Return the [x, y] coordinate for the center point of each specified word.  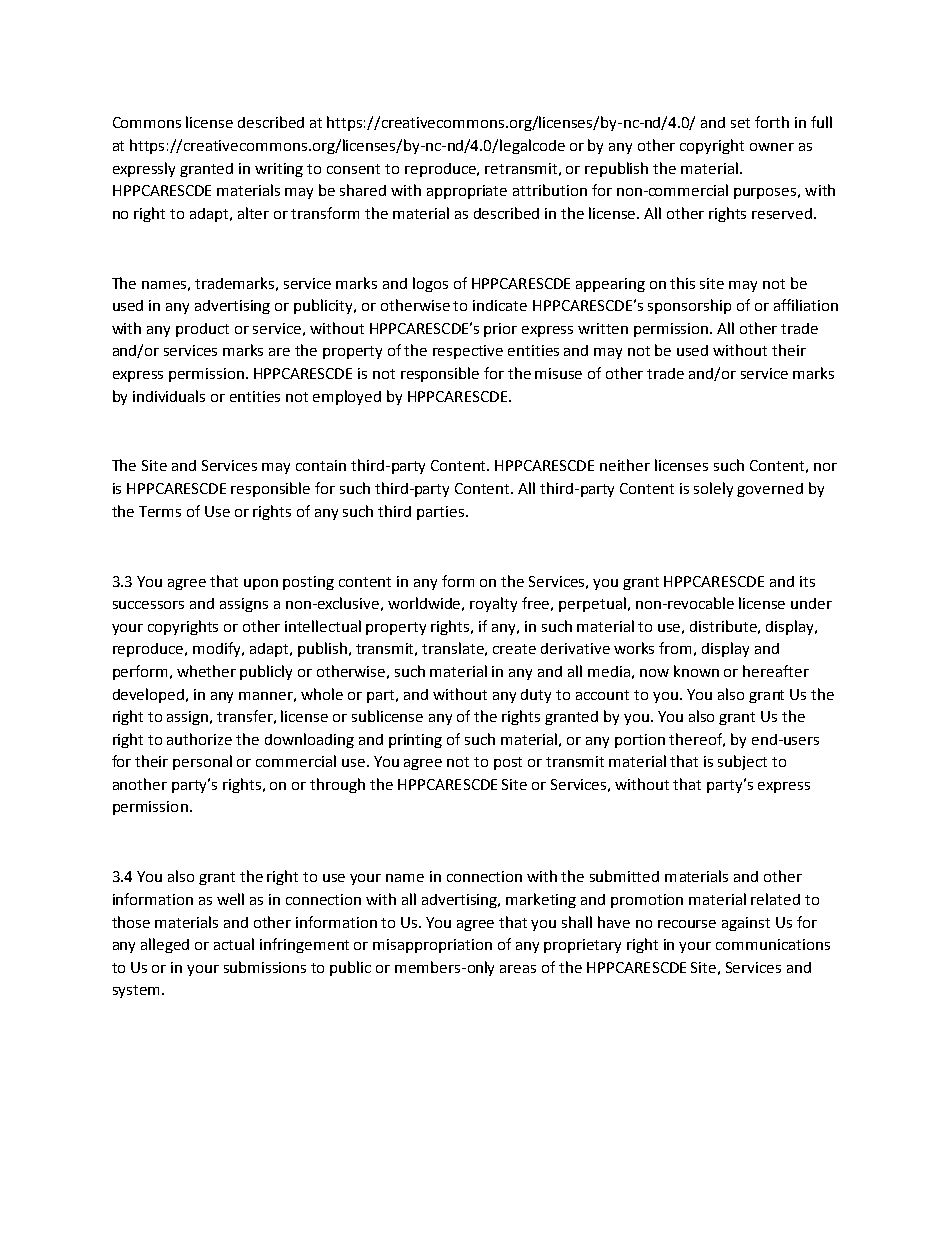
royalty [493, 604]
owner [772, 147]
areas [518, 969]
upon [261, 584]
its [807, 581]
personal [202, 762]
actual [234, 944]
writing [279, 170]
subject [742, 762]
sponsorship [689, 306]
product [202, 330]
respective [468, 352]
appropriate [467, 192]
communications [773, 944]
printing [415, 741]
